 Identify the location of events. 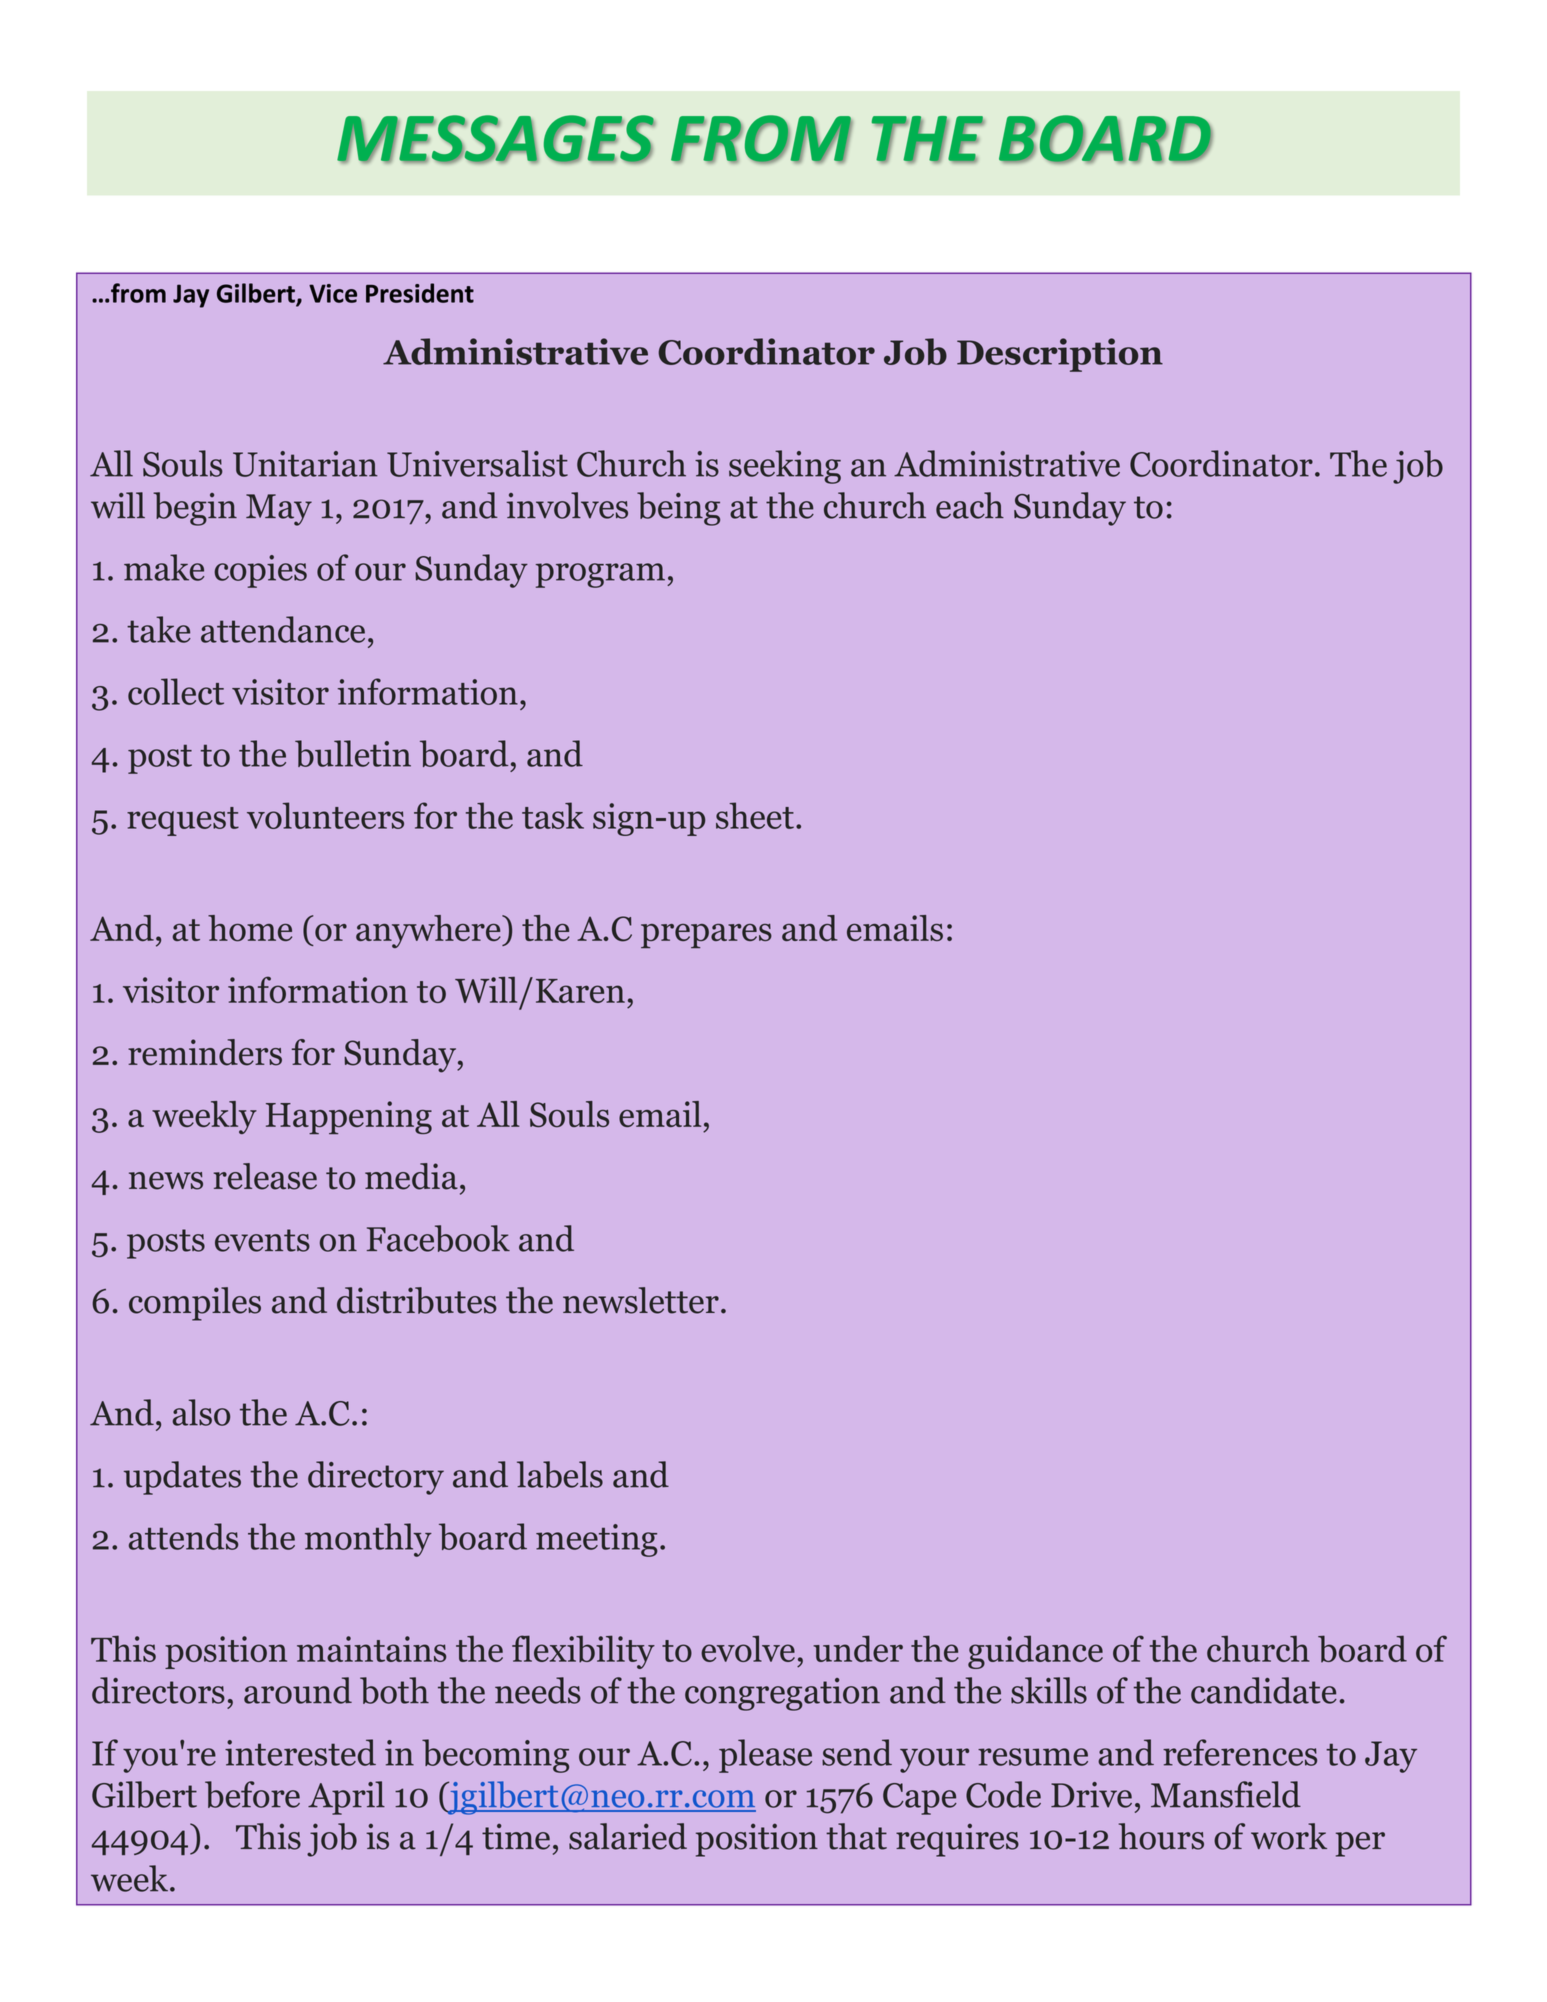
(262, 1240).
